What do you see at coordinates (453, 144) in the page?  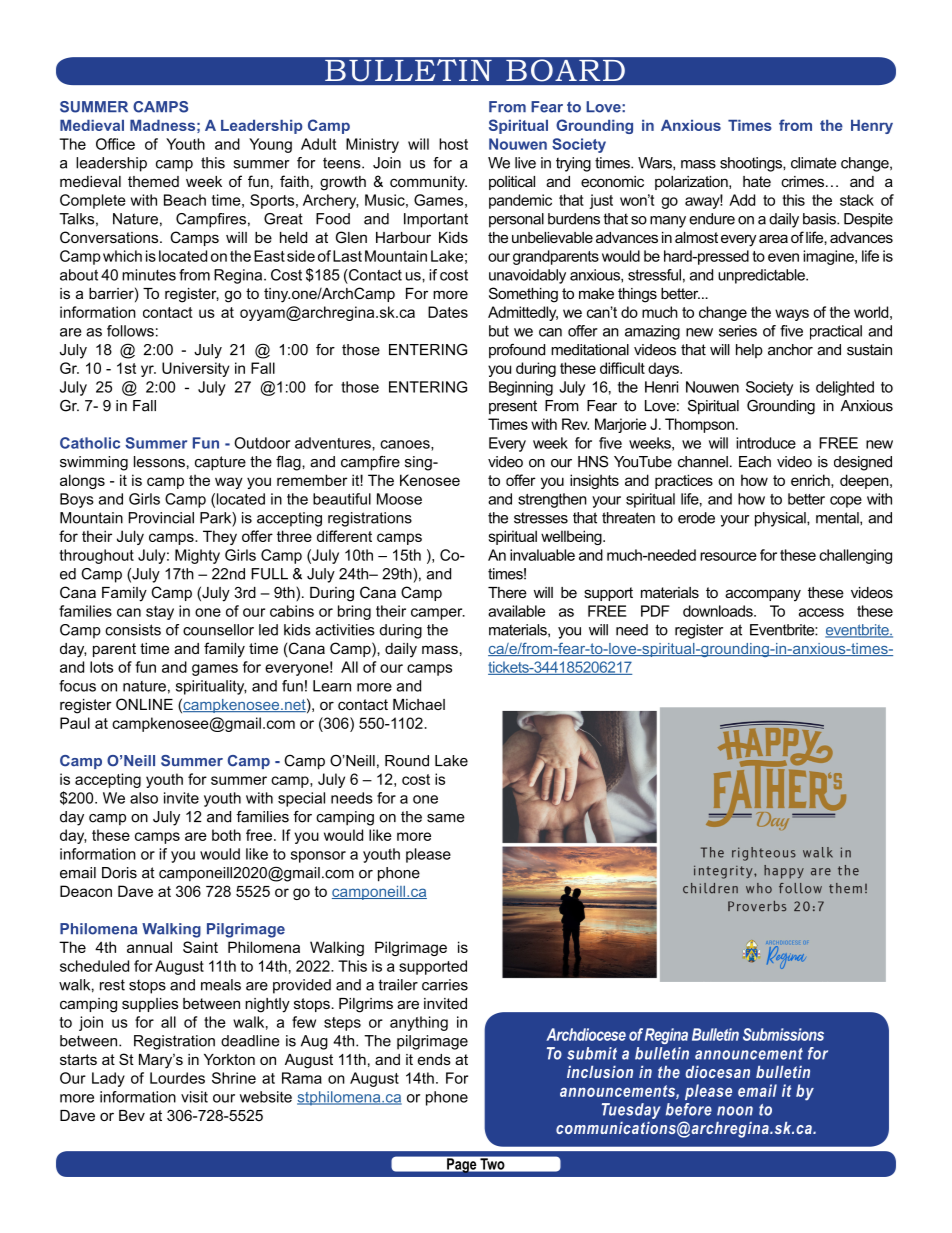 I see `host` at bounding box center [453, 144].
